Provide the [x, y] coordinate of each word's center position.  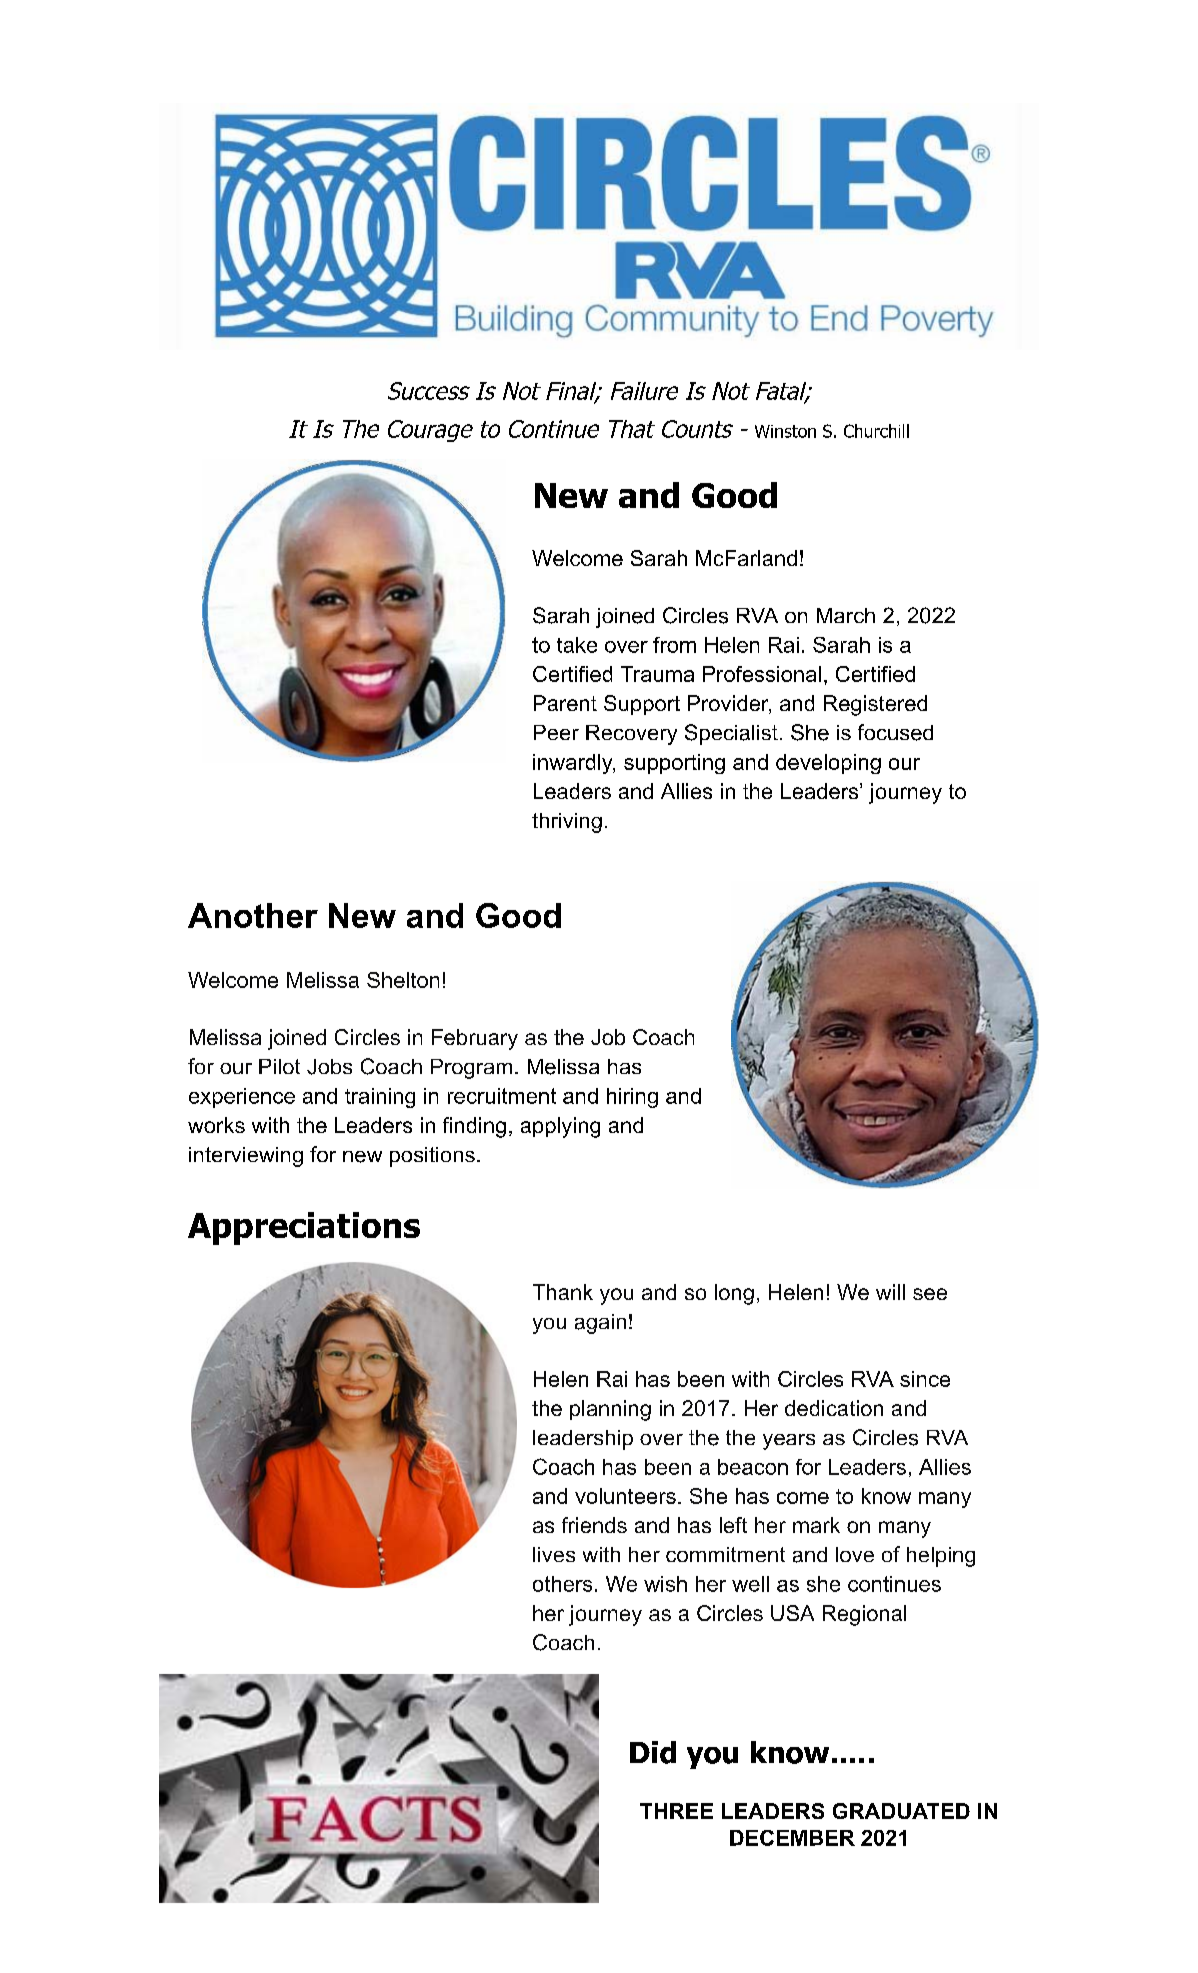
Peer [556, 732]
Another [253, 915]
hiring [632, 1098]
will [890, 1292]
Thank [563, 1292]
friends [594, 1525]
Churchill [876, 431]
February [475, 1039]
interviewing [246, 1157]
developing [828, 764]
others [562, 1584]
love [855, 1554]
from [674, 645]
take [577, 645]
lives [554, 1554]
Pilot [279, 1066]
